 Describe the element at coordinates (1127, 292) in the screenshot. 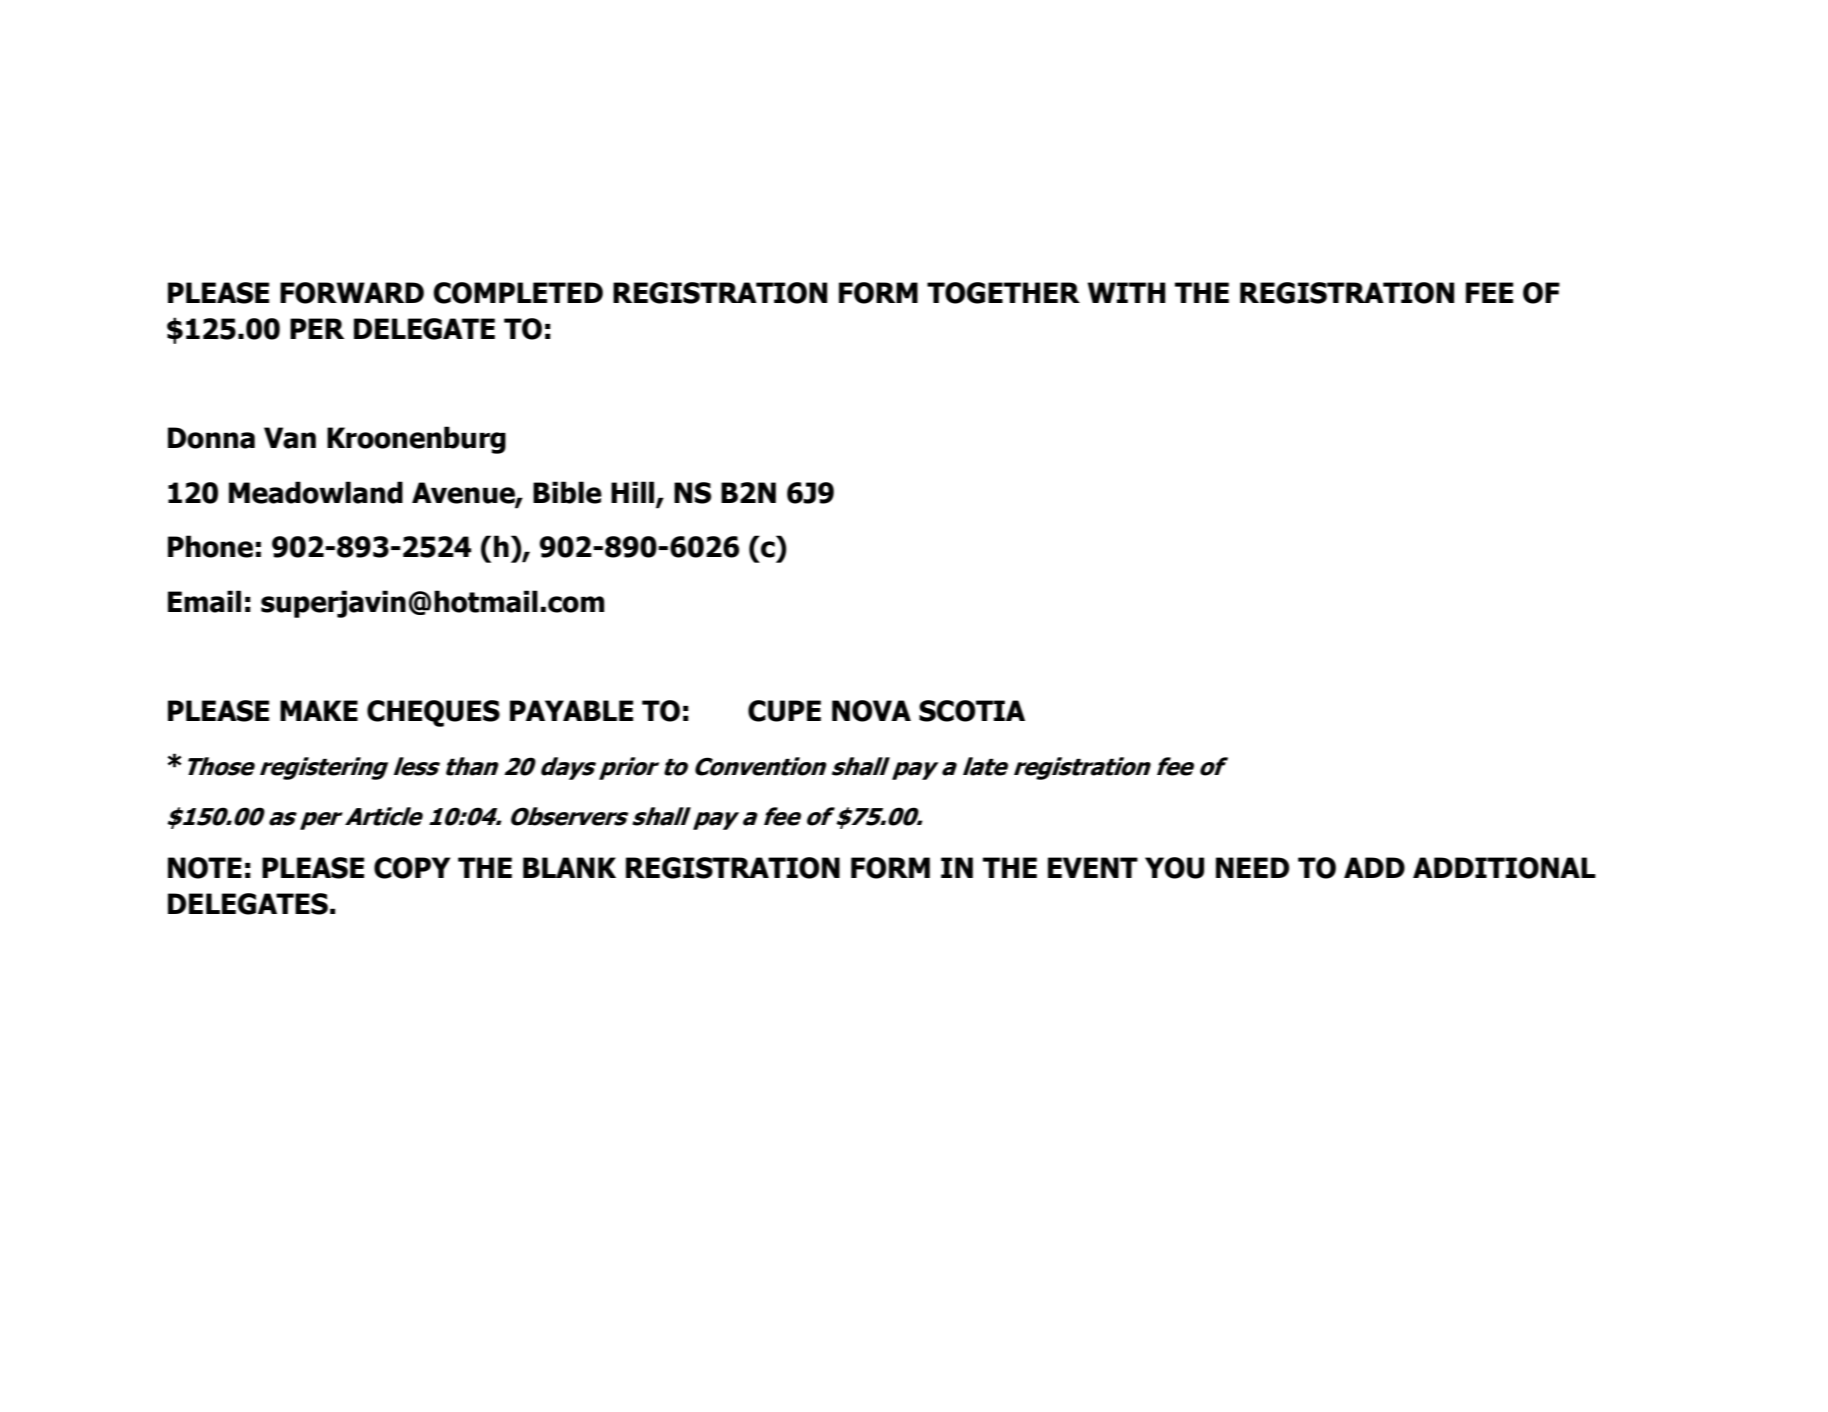

I see `WITH` at that location.
